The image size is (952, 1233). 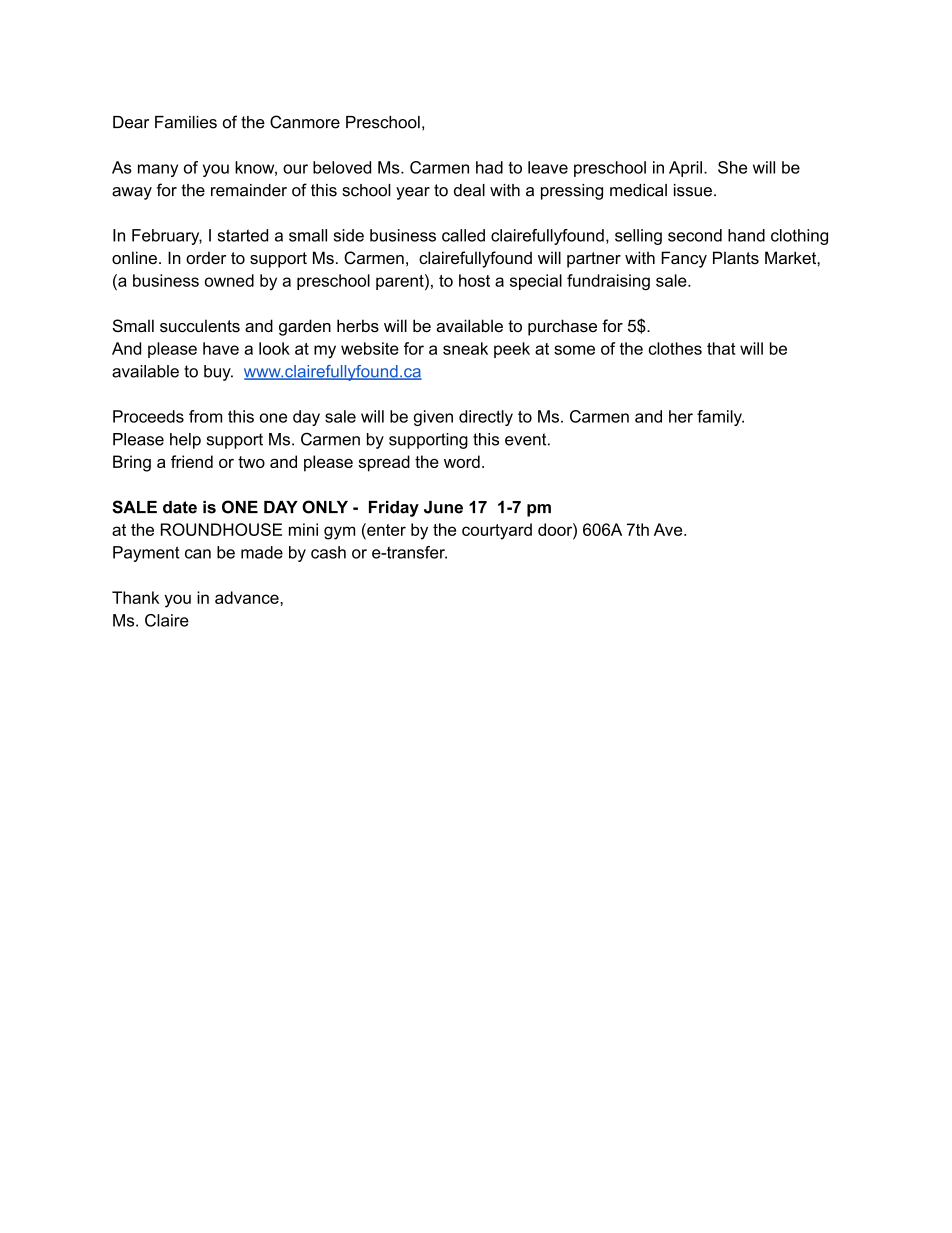 What do you see at coordinates (489, 167) in the document?
I see `had` at bounding box center [489, 167].
